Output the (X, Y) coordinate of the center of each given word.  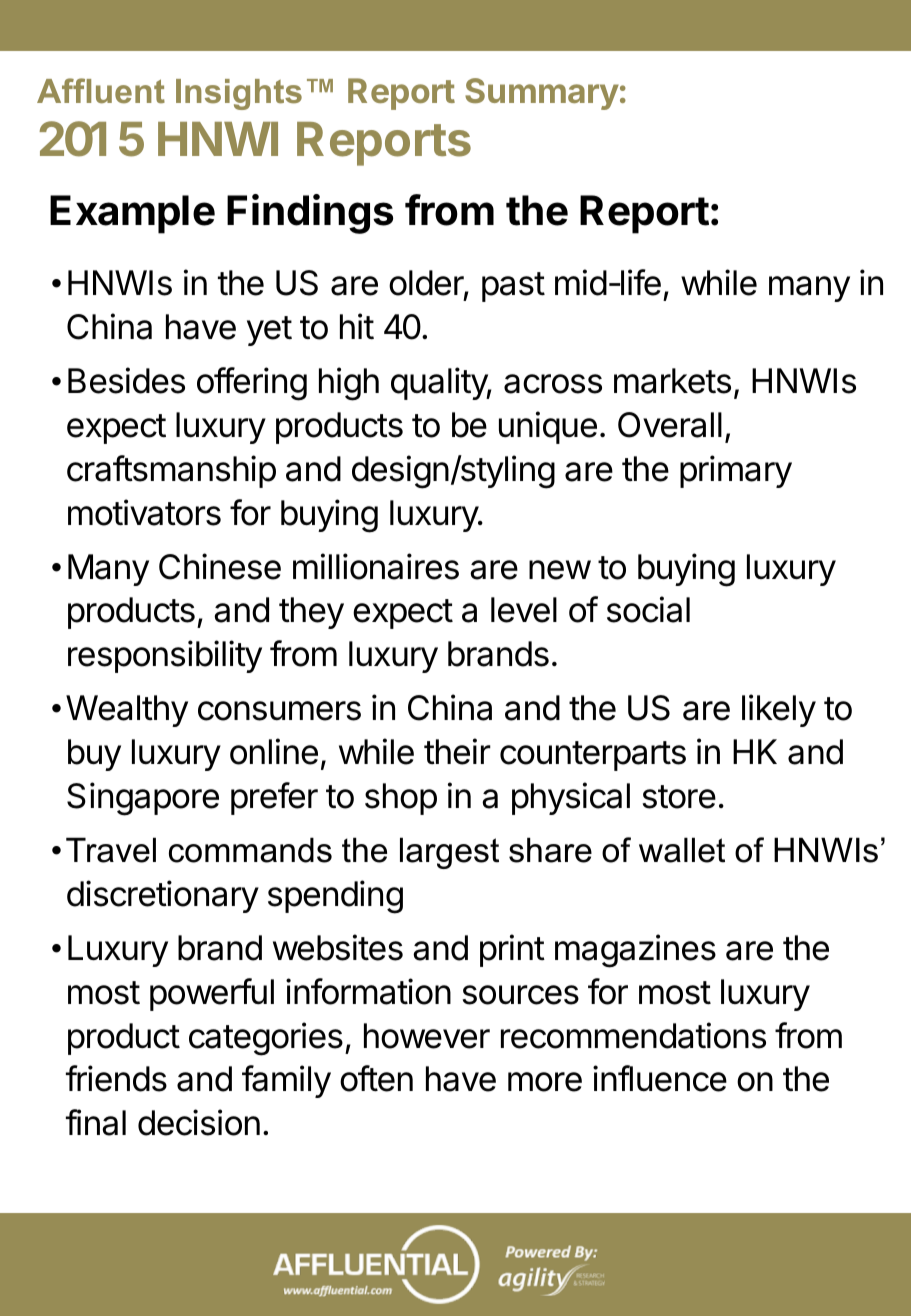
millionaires (376, 566)
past (513, 287)
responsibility (165, 656)
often (376, 1078)
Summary (542, 94)
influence (660, 1078)
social (648, 609)
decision (199, 1122)
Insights (239, 94)
